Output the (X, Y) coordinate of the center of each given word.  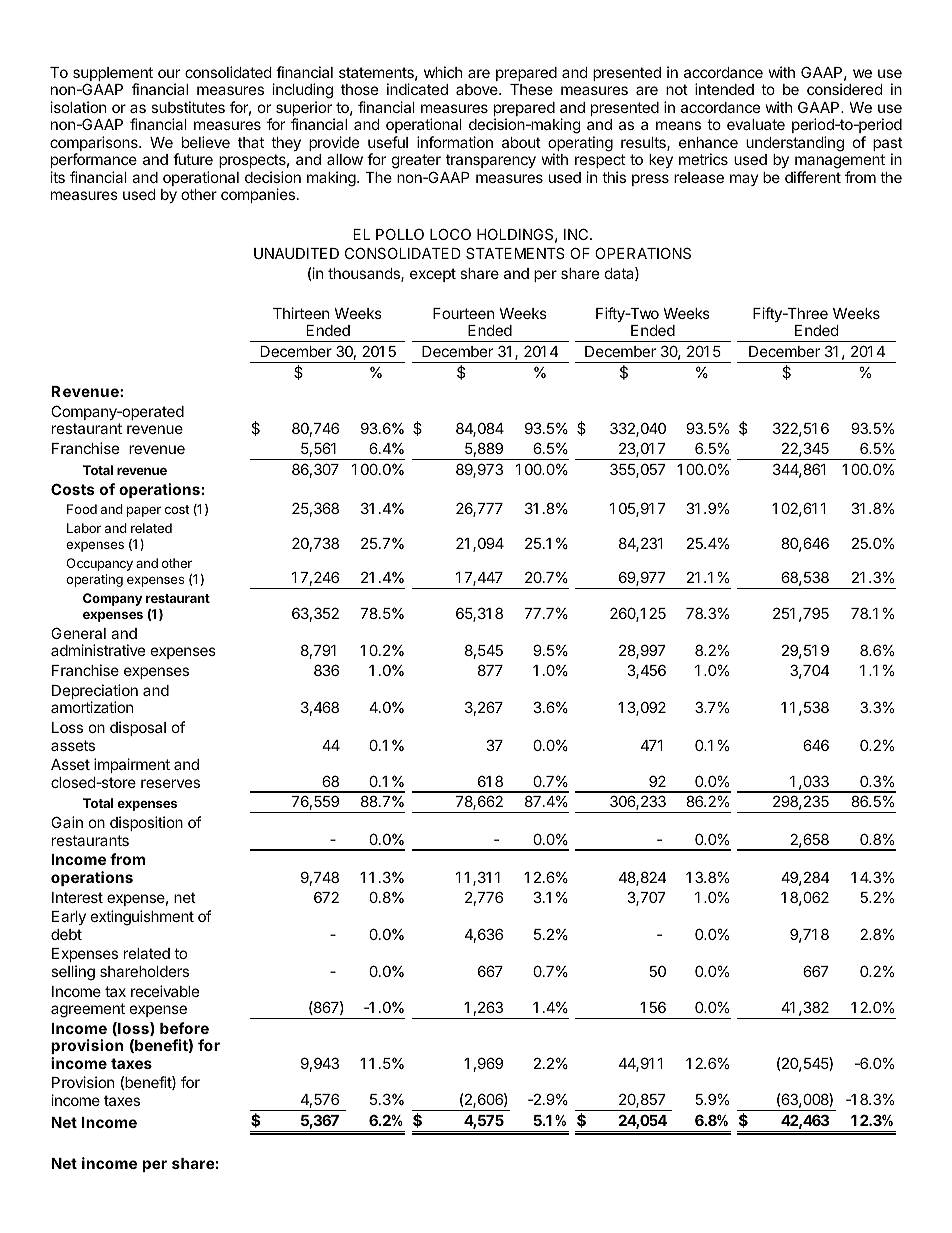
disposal (138, 728)
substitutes (188, 107)
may (744, 180)
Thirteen (301, 313)
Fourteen (463, 313)
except (433, 275)
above (478, 89)
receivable (165, 991)
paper (144, 511)
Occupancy (100, 564)
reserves (170, 783)
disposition (146, 823)
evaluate (756, 124)
